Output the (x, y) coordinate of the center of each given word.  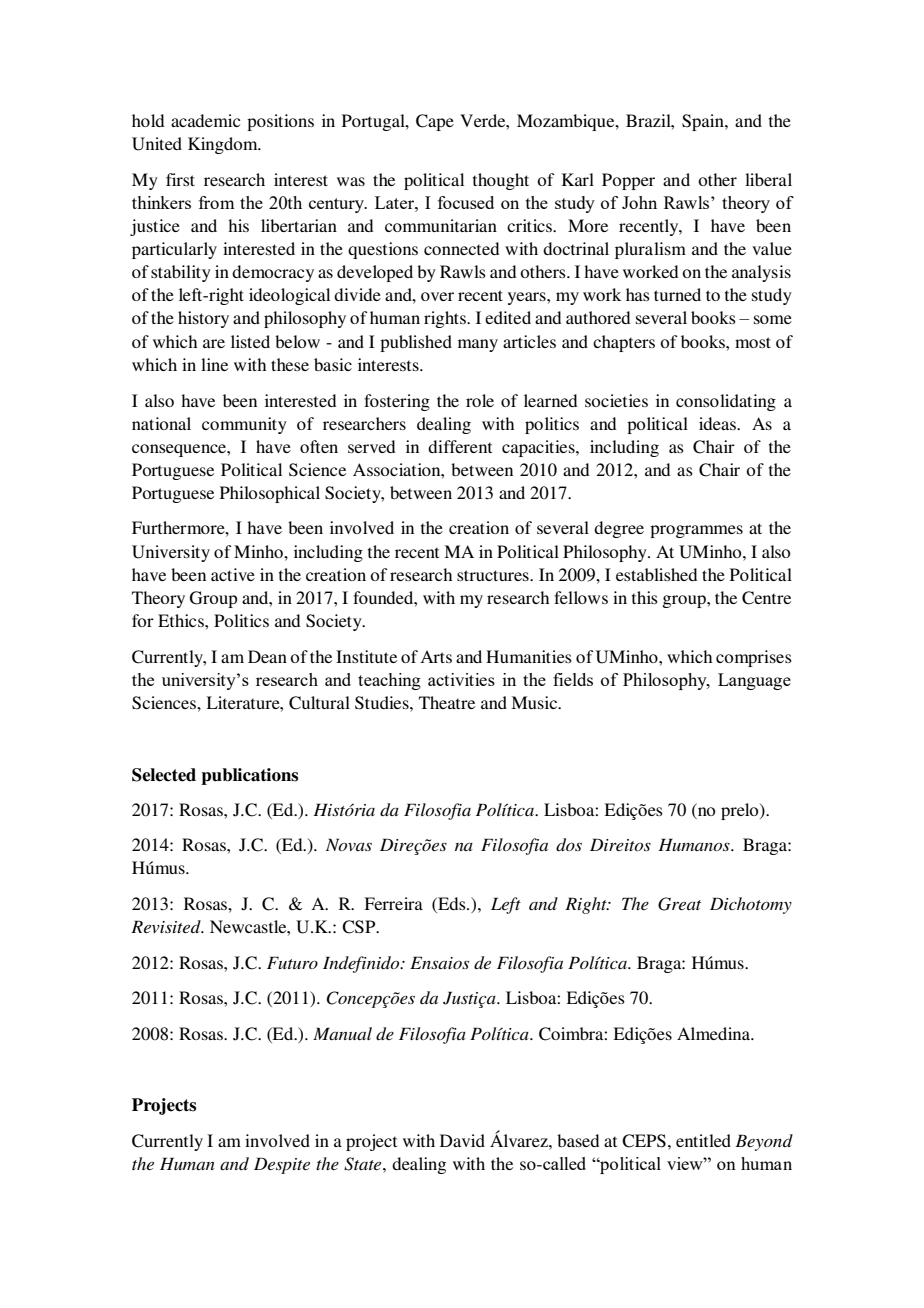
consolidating (726, 402)
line (214, 364)
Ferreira (393, 903)
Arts (436, 656)
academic (205, 120)
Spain (704, 122)
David (462, 1140)
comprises (754, 658)
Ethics (182, 620)
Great (679, 904)
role (480, 400)
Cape (435, 122)
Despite (282, 1165)
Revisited (167, 926)
